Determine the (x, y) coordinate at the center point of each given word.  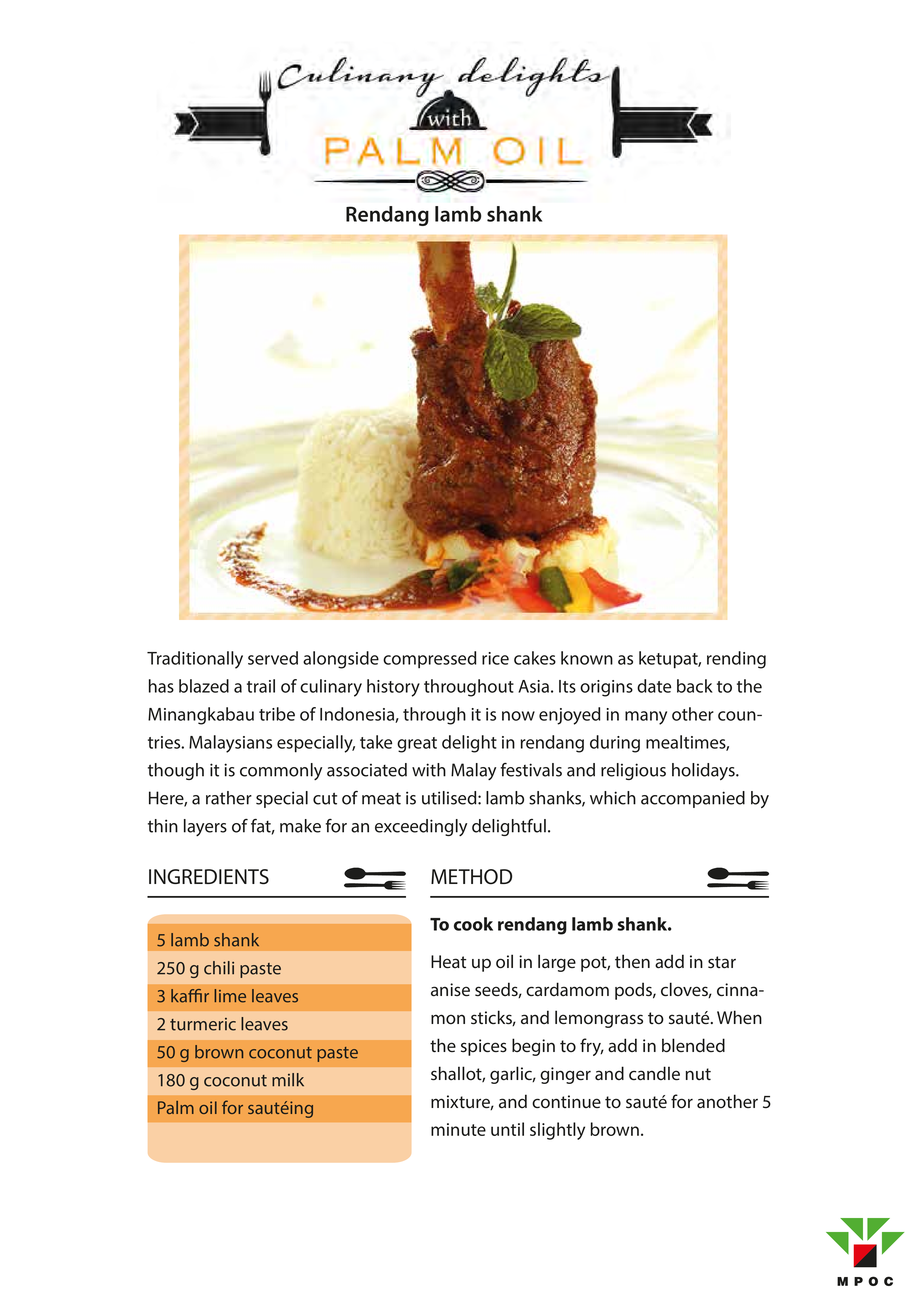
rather (229, 798)
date (654, 686)
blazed (204, 686)
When (739, 1017)
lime (230, 996)
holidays (704, 771)
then (632, 961)
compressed (429, 659)
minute (458, 1129)
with (429, 770)
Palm (176, 1107)
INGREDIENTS (209, 876)
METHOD (471, 877)
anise (450, 990)
